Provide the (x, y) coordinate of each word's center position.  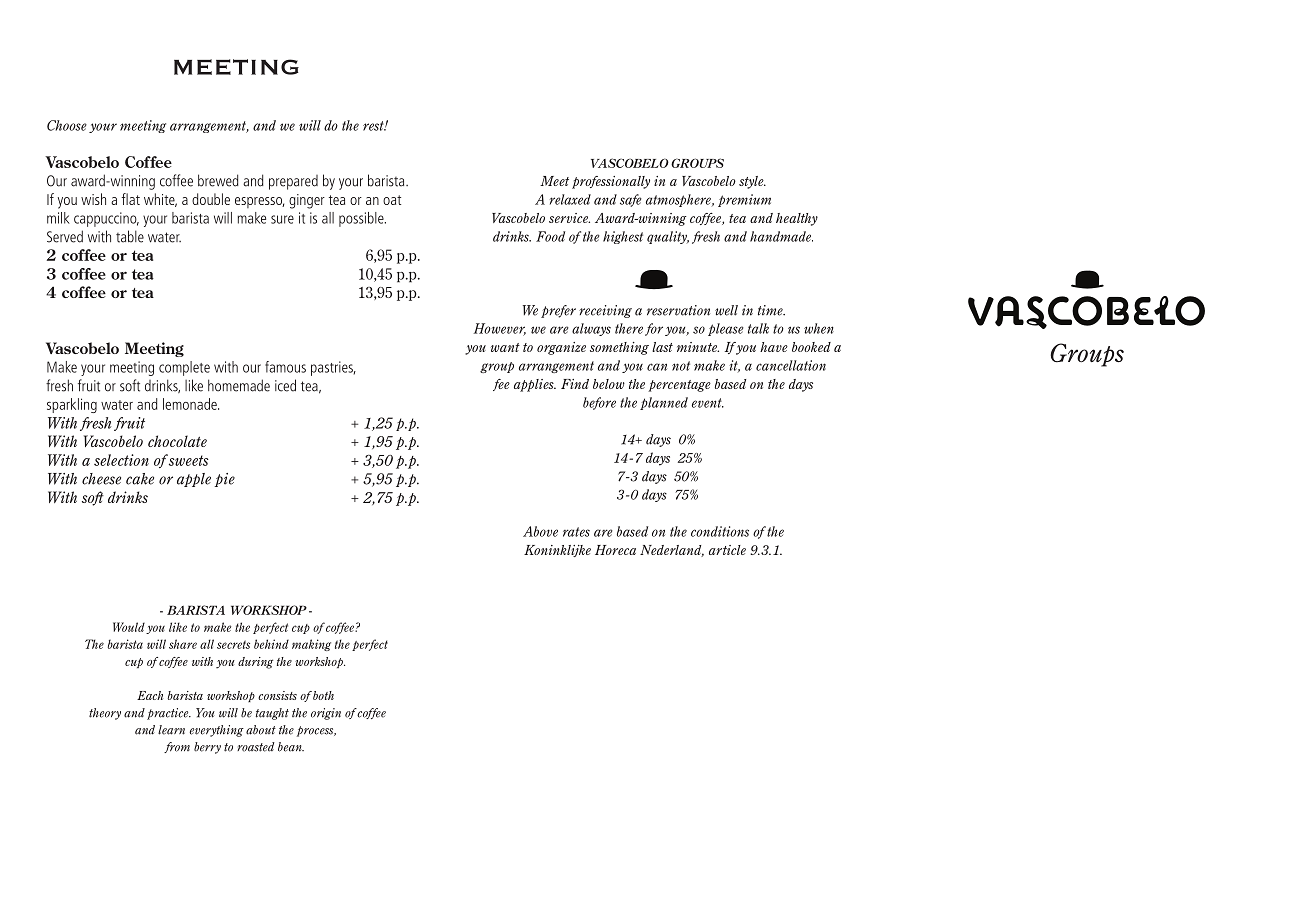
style (752, 182)
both (323, 695)
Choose (67, 125)
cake (140, 479)
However (499, 329)
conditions (720, 531)
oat (392, 200)
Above (540, 531)
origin (326, 714)
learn (171, 730)
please (726, 329)
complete (184, 368)
